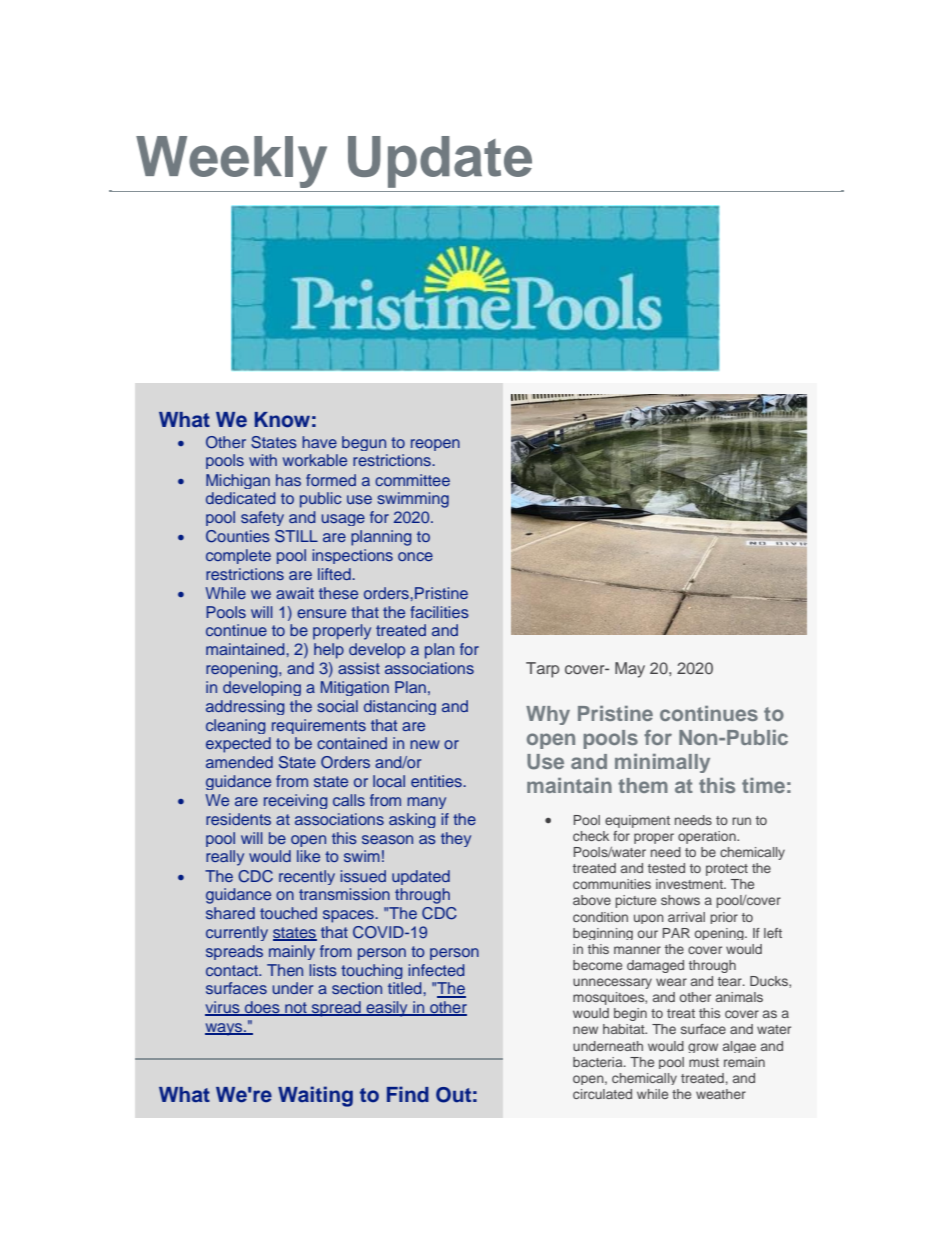  Describe the element at coordinates (319, 442) in the image. I see `have` at that location.
